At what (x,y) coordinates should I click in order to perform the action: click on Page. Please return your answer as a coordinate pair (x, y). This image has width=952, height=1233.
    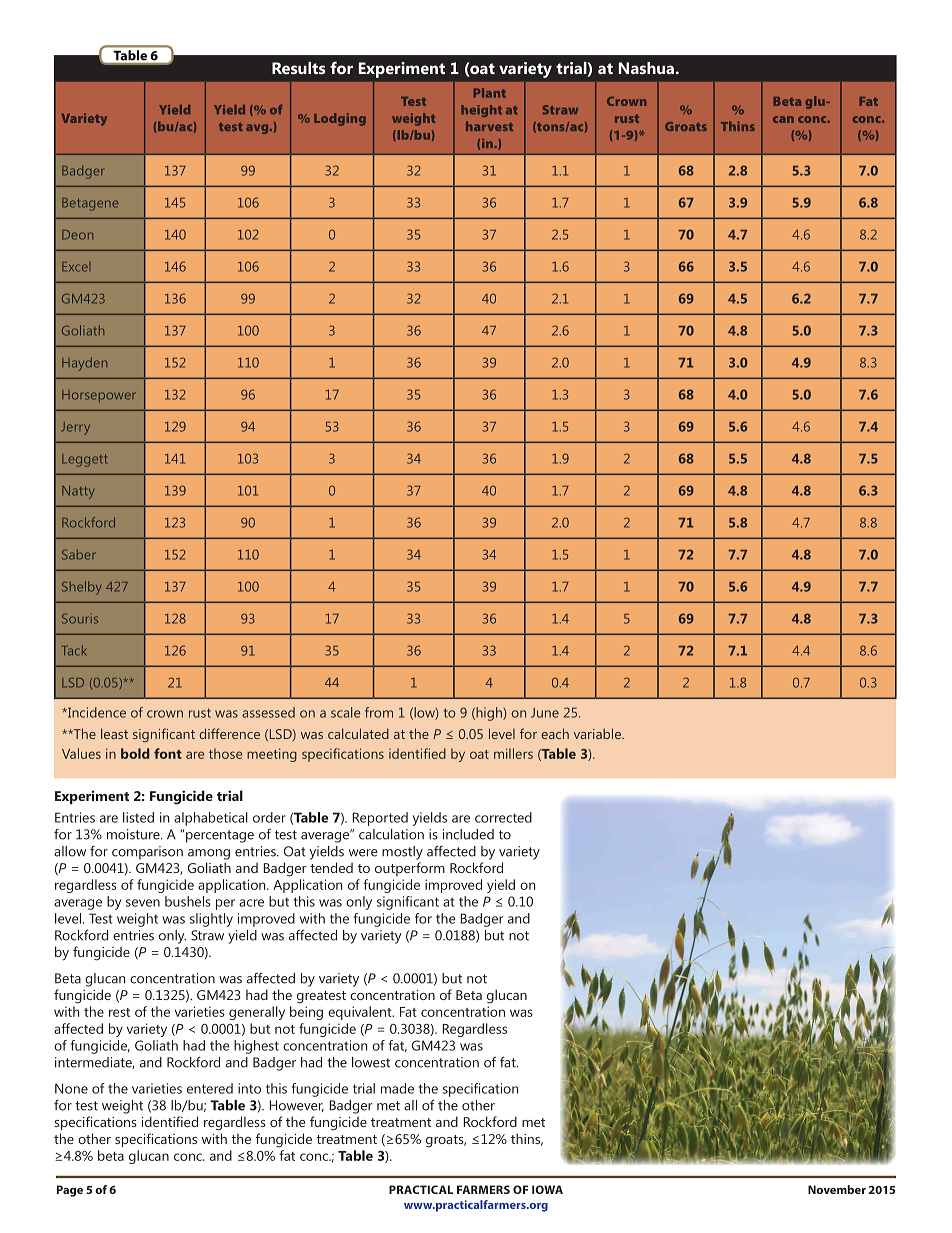
    Looking at the image, I should click on (70, 1191).
